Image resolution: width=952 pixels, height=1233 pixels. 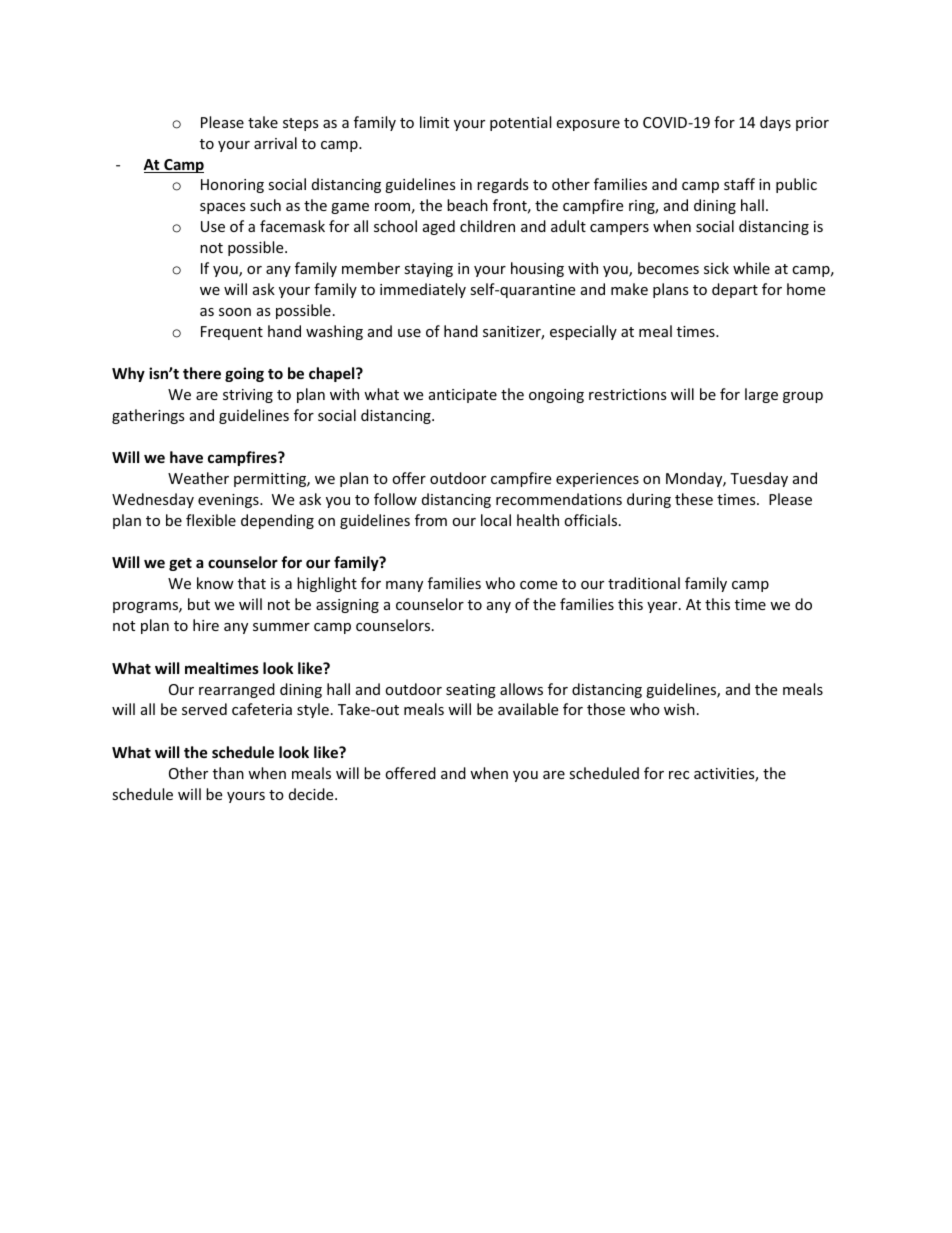 I want to click on arrival, so click(x=275, y=143).
